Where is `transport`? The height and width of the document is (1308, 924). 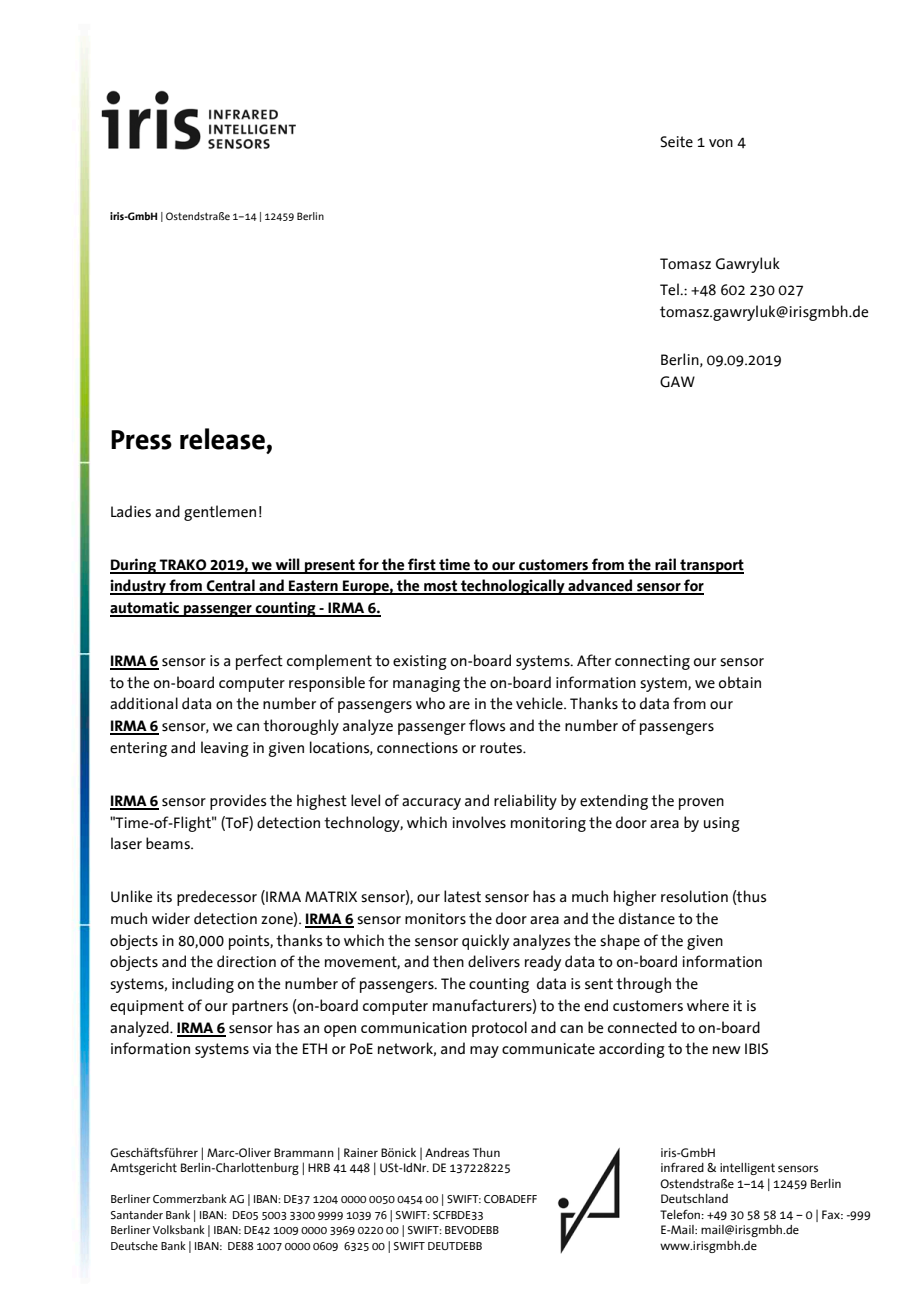
transport is located at coordinates (711, 566).
